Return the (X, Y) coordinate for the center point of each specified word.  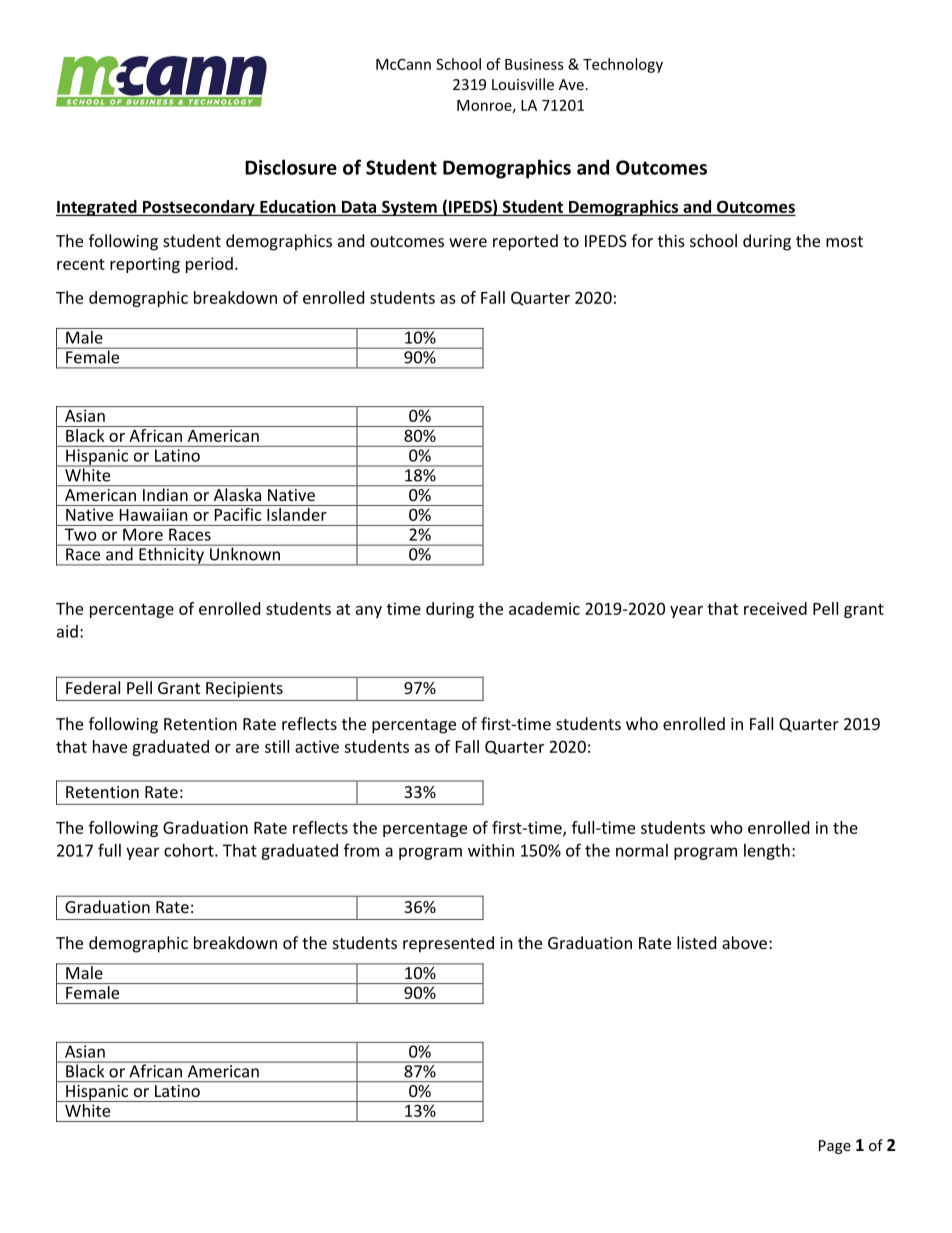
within (491, 850)
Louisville (523, 84)
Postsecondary (198, 208)
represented (448, 944)
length (767, 852)
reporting (145, 265)
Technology (623, 65)
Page (835, 1147)
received (775, 608)
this (671, 240)
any (369, 612)
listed (696, 942)
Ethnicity (171, 555)
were (468, 242)
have (110, 746)
